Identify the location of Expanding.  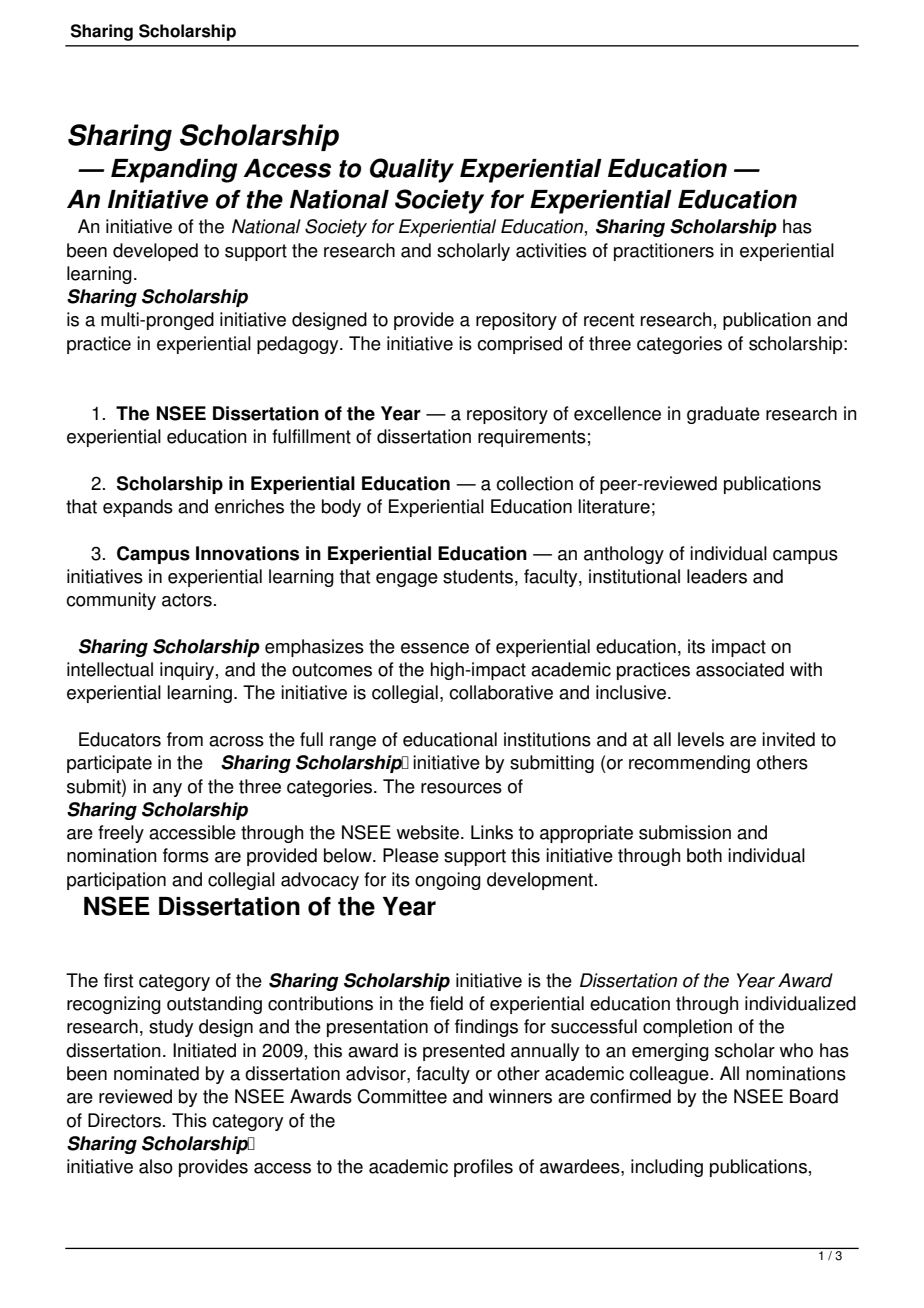
(174, 171).
